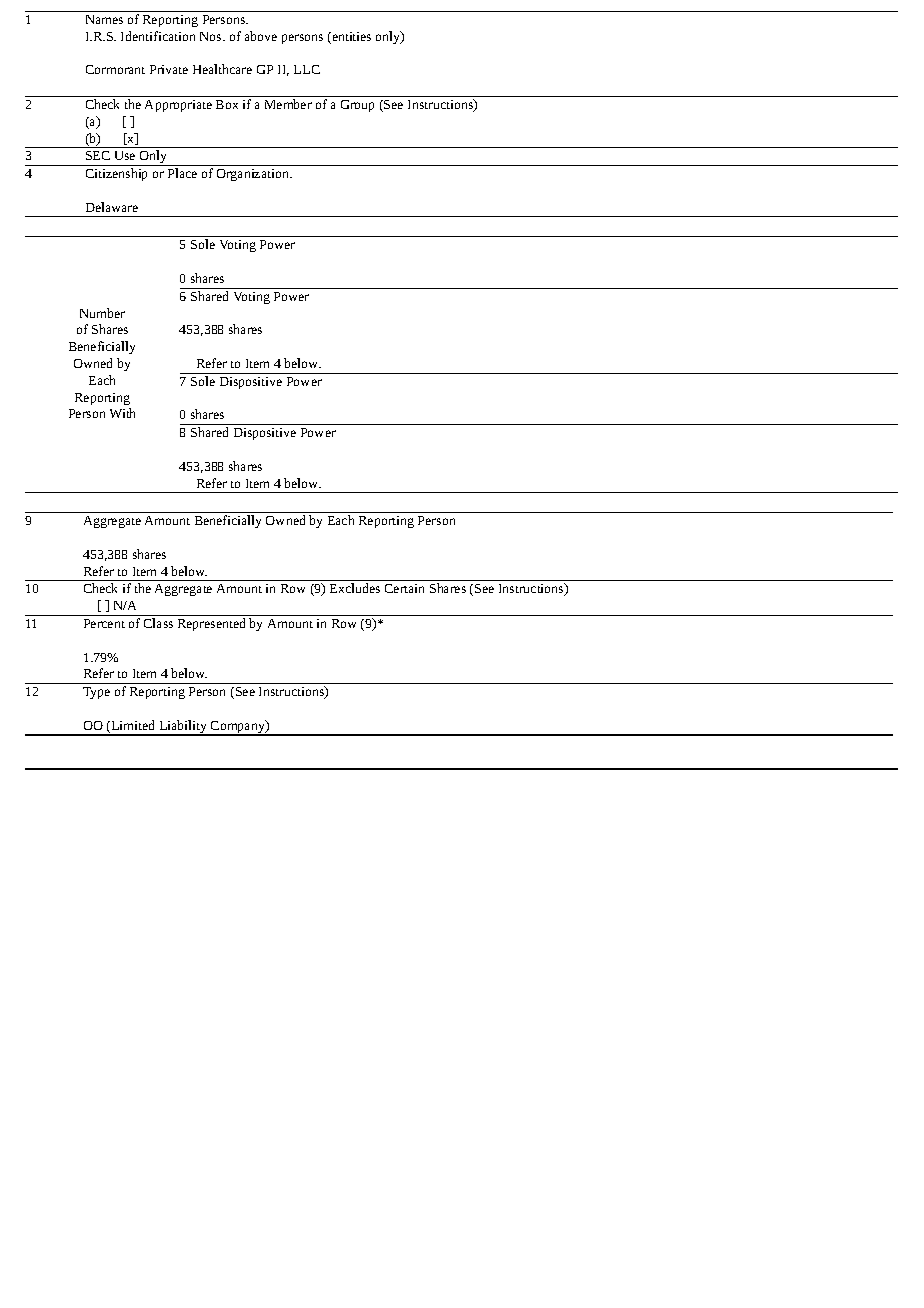 This page has height=1308, width=924. What do you see at coordinates (131, 726) in the page?
I see `Limited` at bounding box center [131, 726].
